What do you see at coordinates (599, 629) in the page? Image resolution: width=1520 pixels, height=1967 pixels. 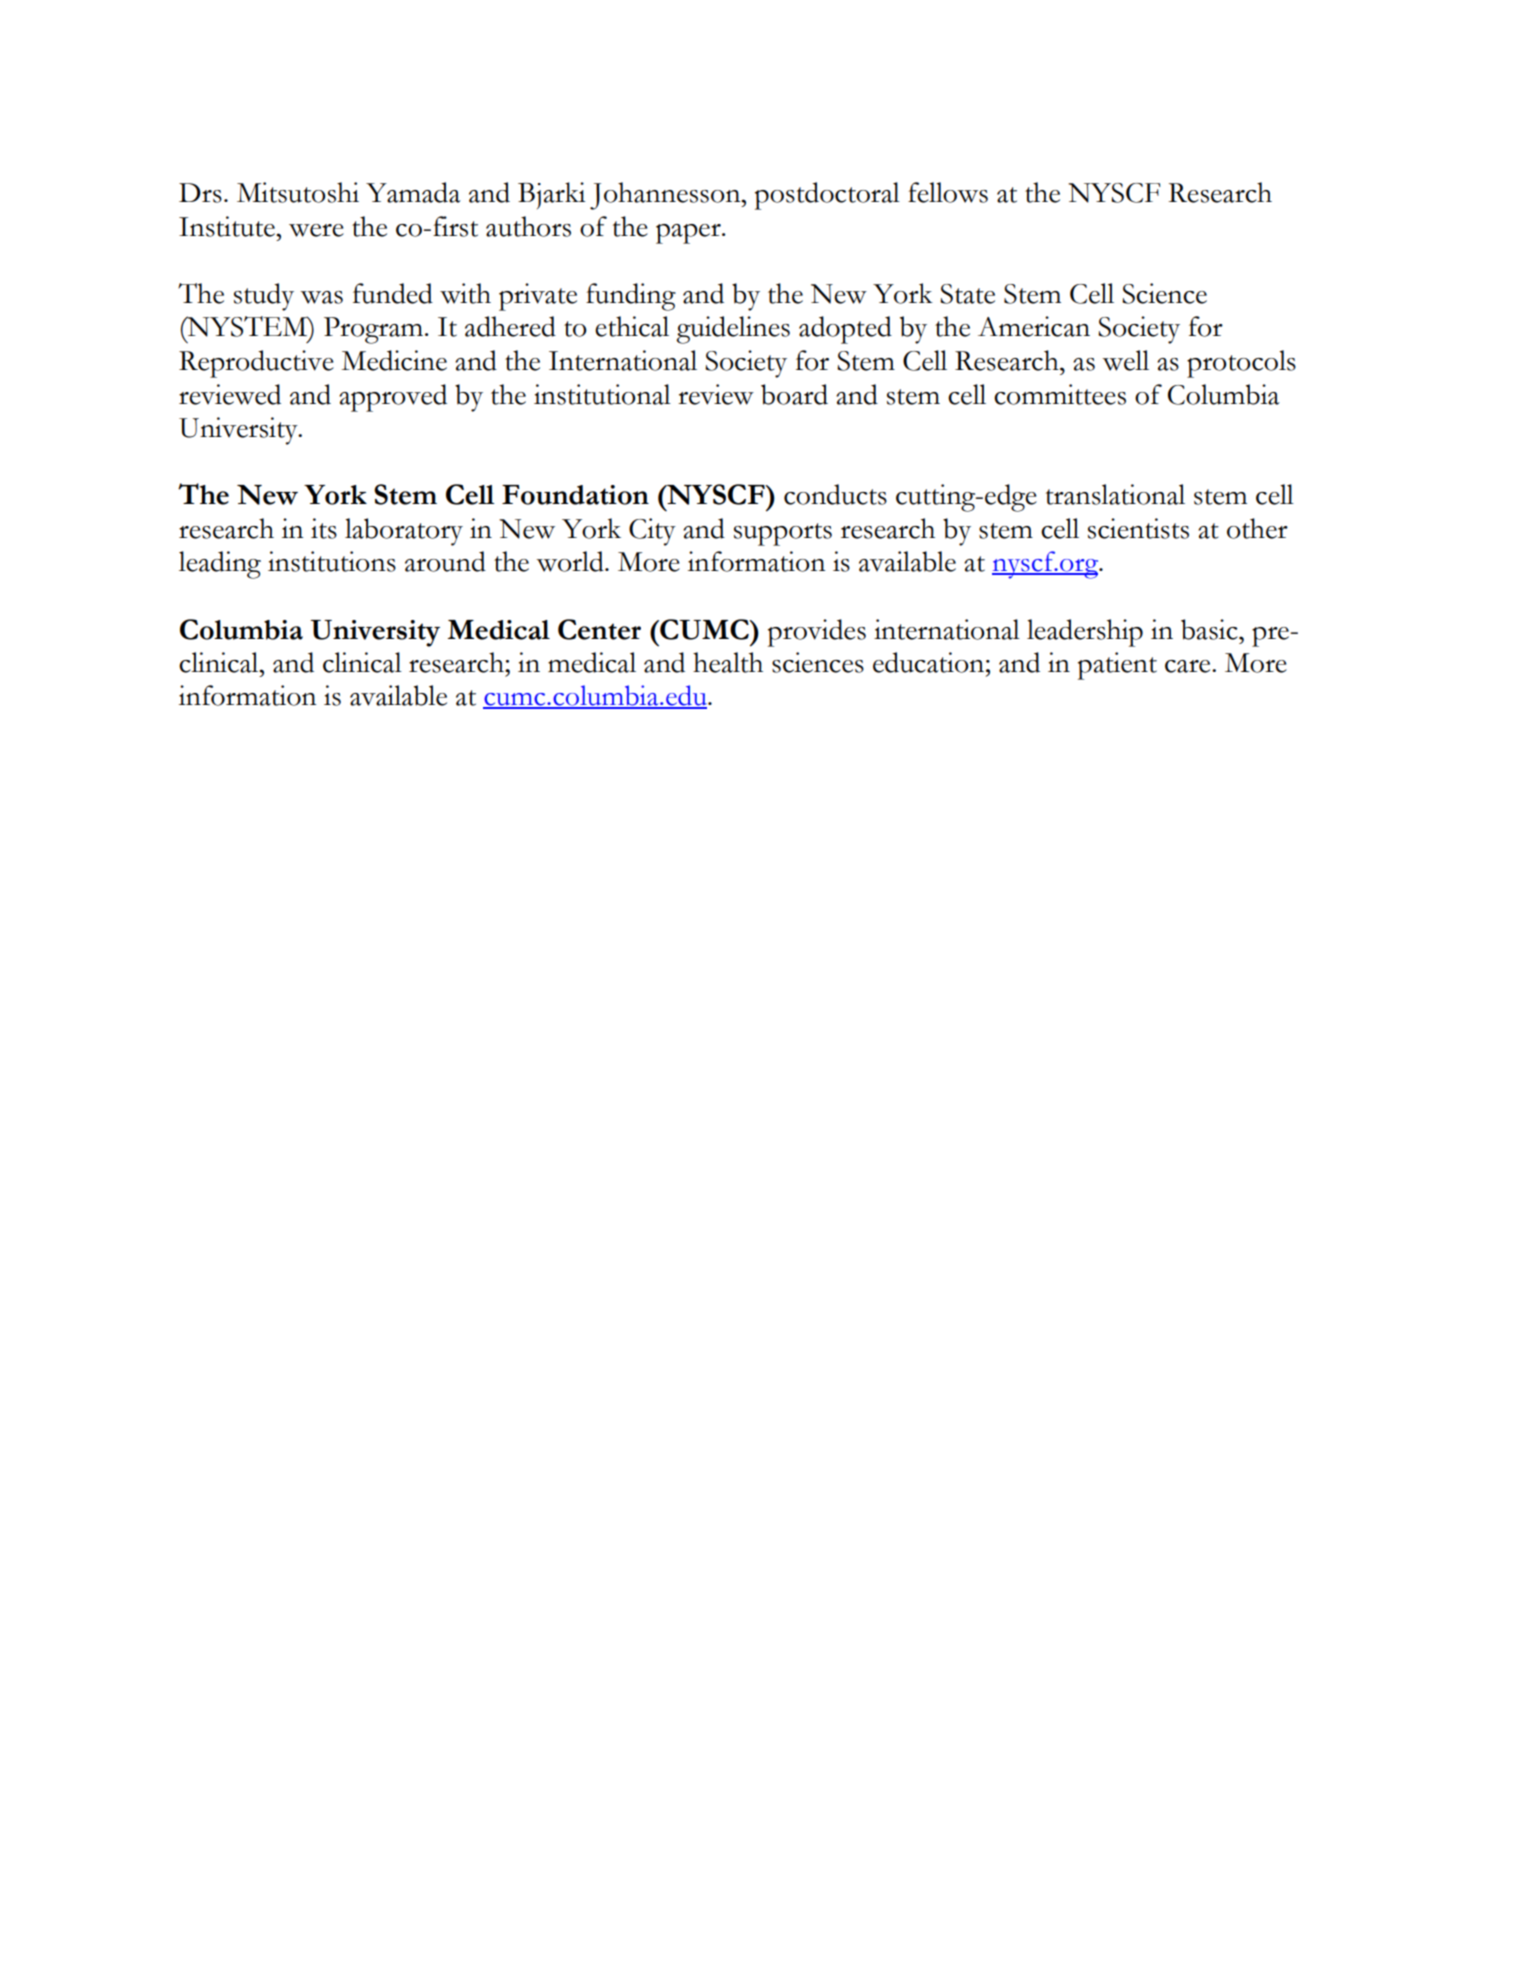 I see `Center` at bounding box center [599, 629].
